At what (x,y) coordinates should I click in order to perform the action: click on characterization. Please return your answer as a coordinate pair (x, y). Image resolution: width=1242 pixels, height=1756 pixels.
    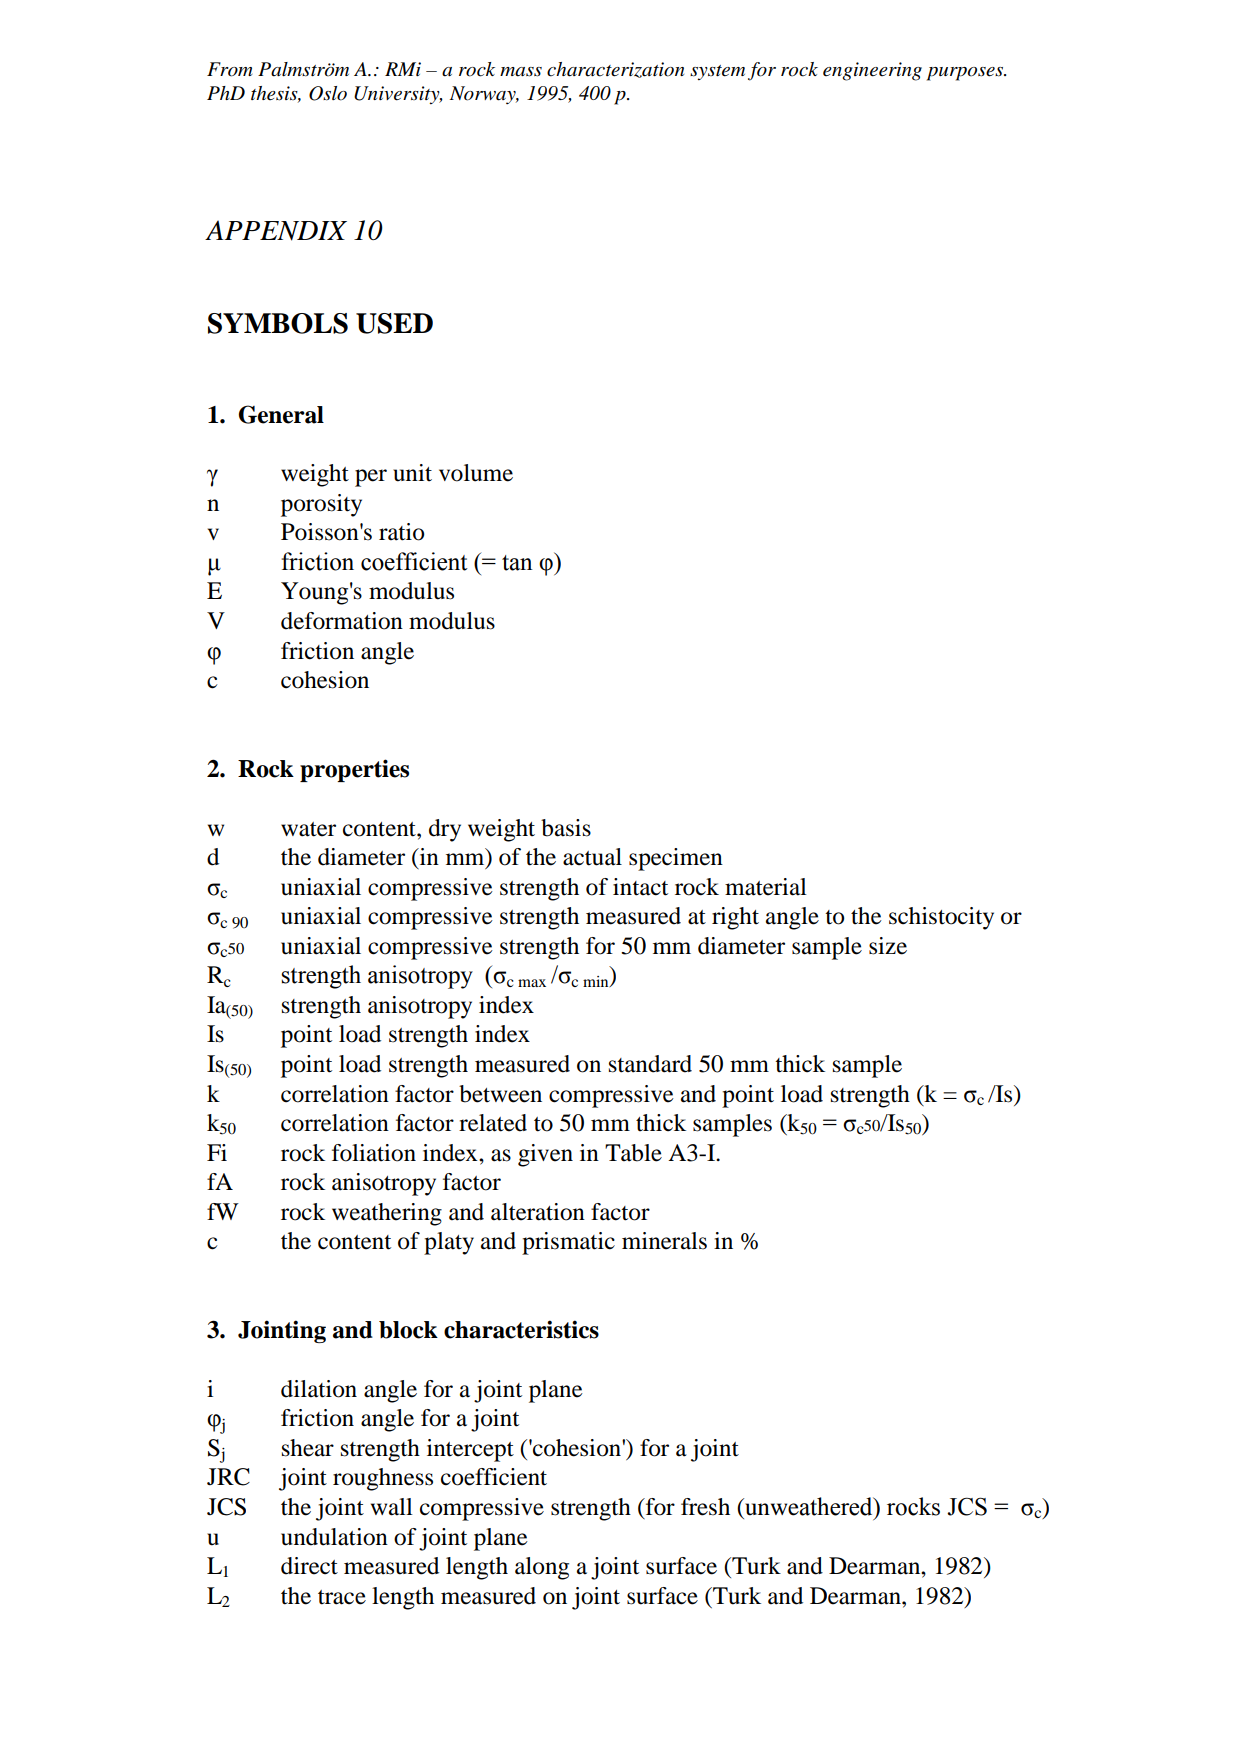
    Looking at the image, I should click on (615, 70).
